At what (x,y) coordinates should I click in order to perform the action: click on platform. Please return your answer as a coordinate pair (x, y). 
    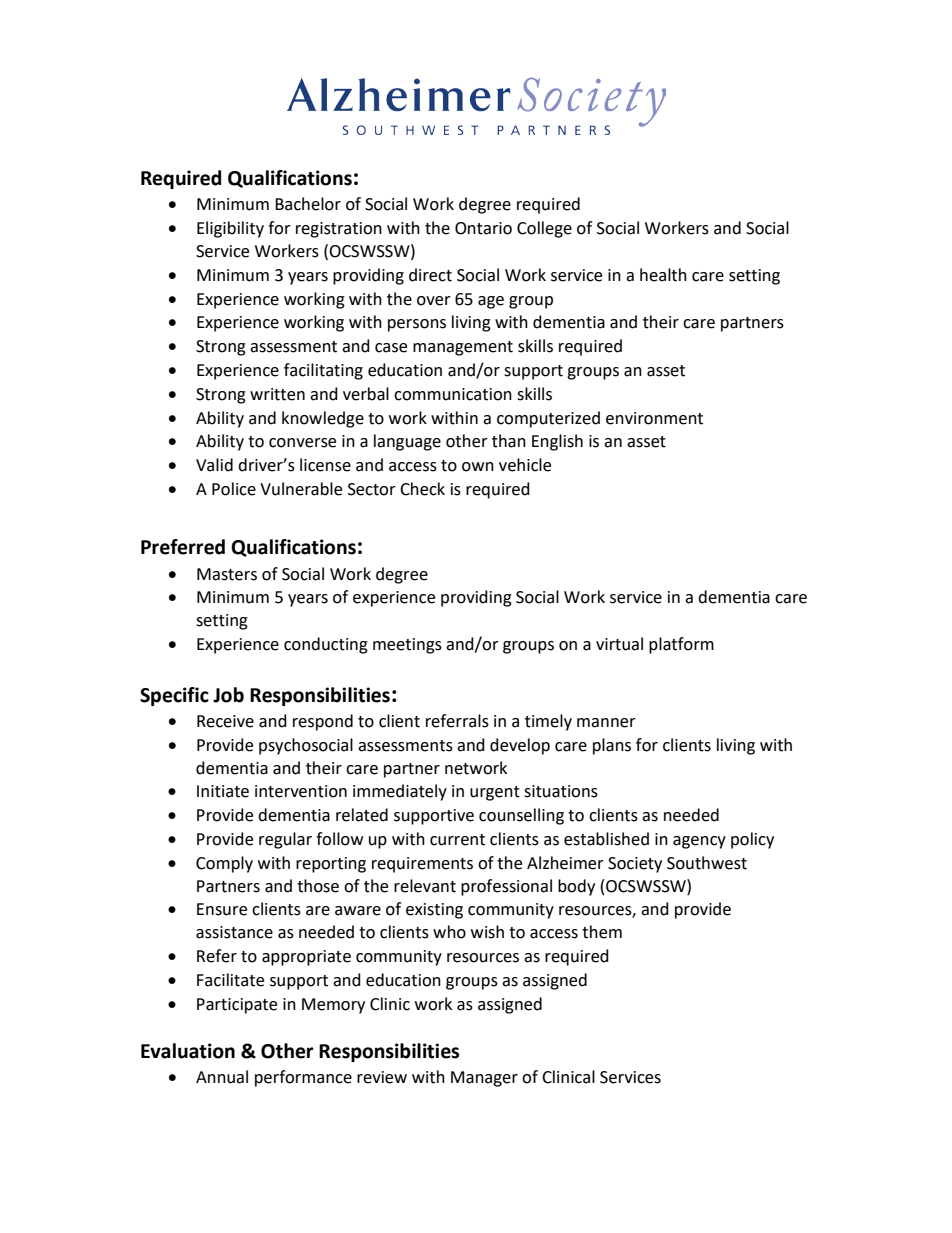
    Looking at the image, I should click on (681, 645).
